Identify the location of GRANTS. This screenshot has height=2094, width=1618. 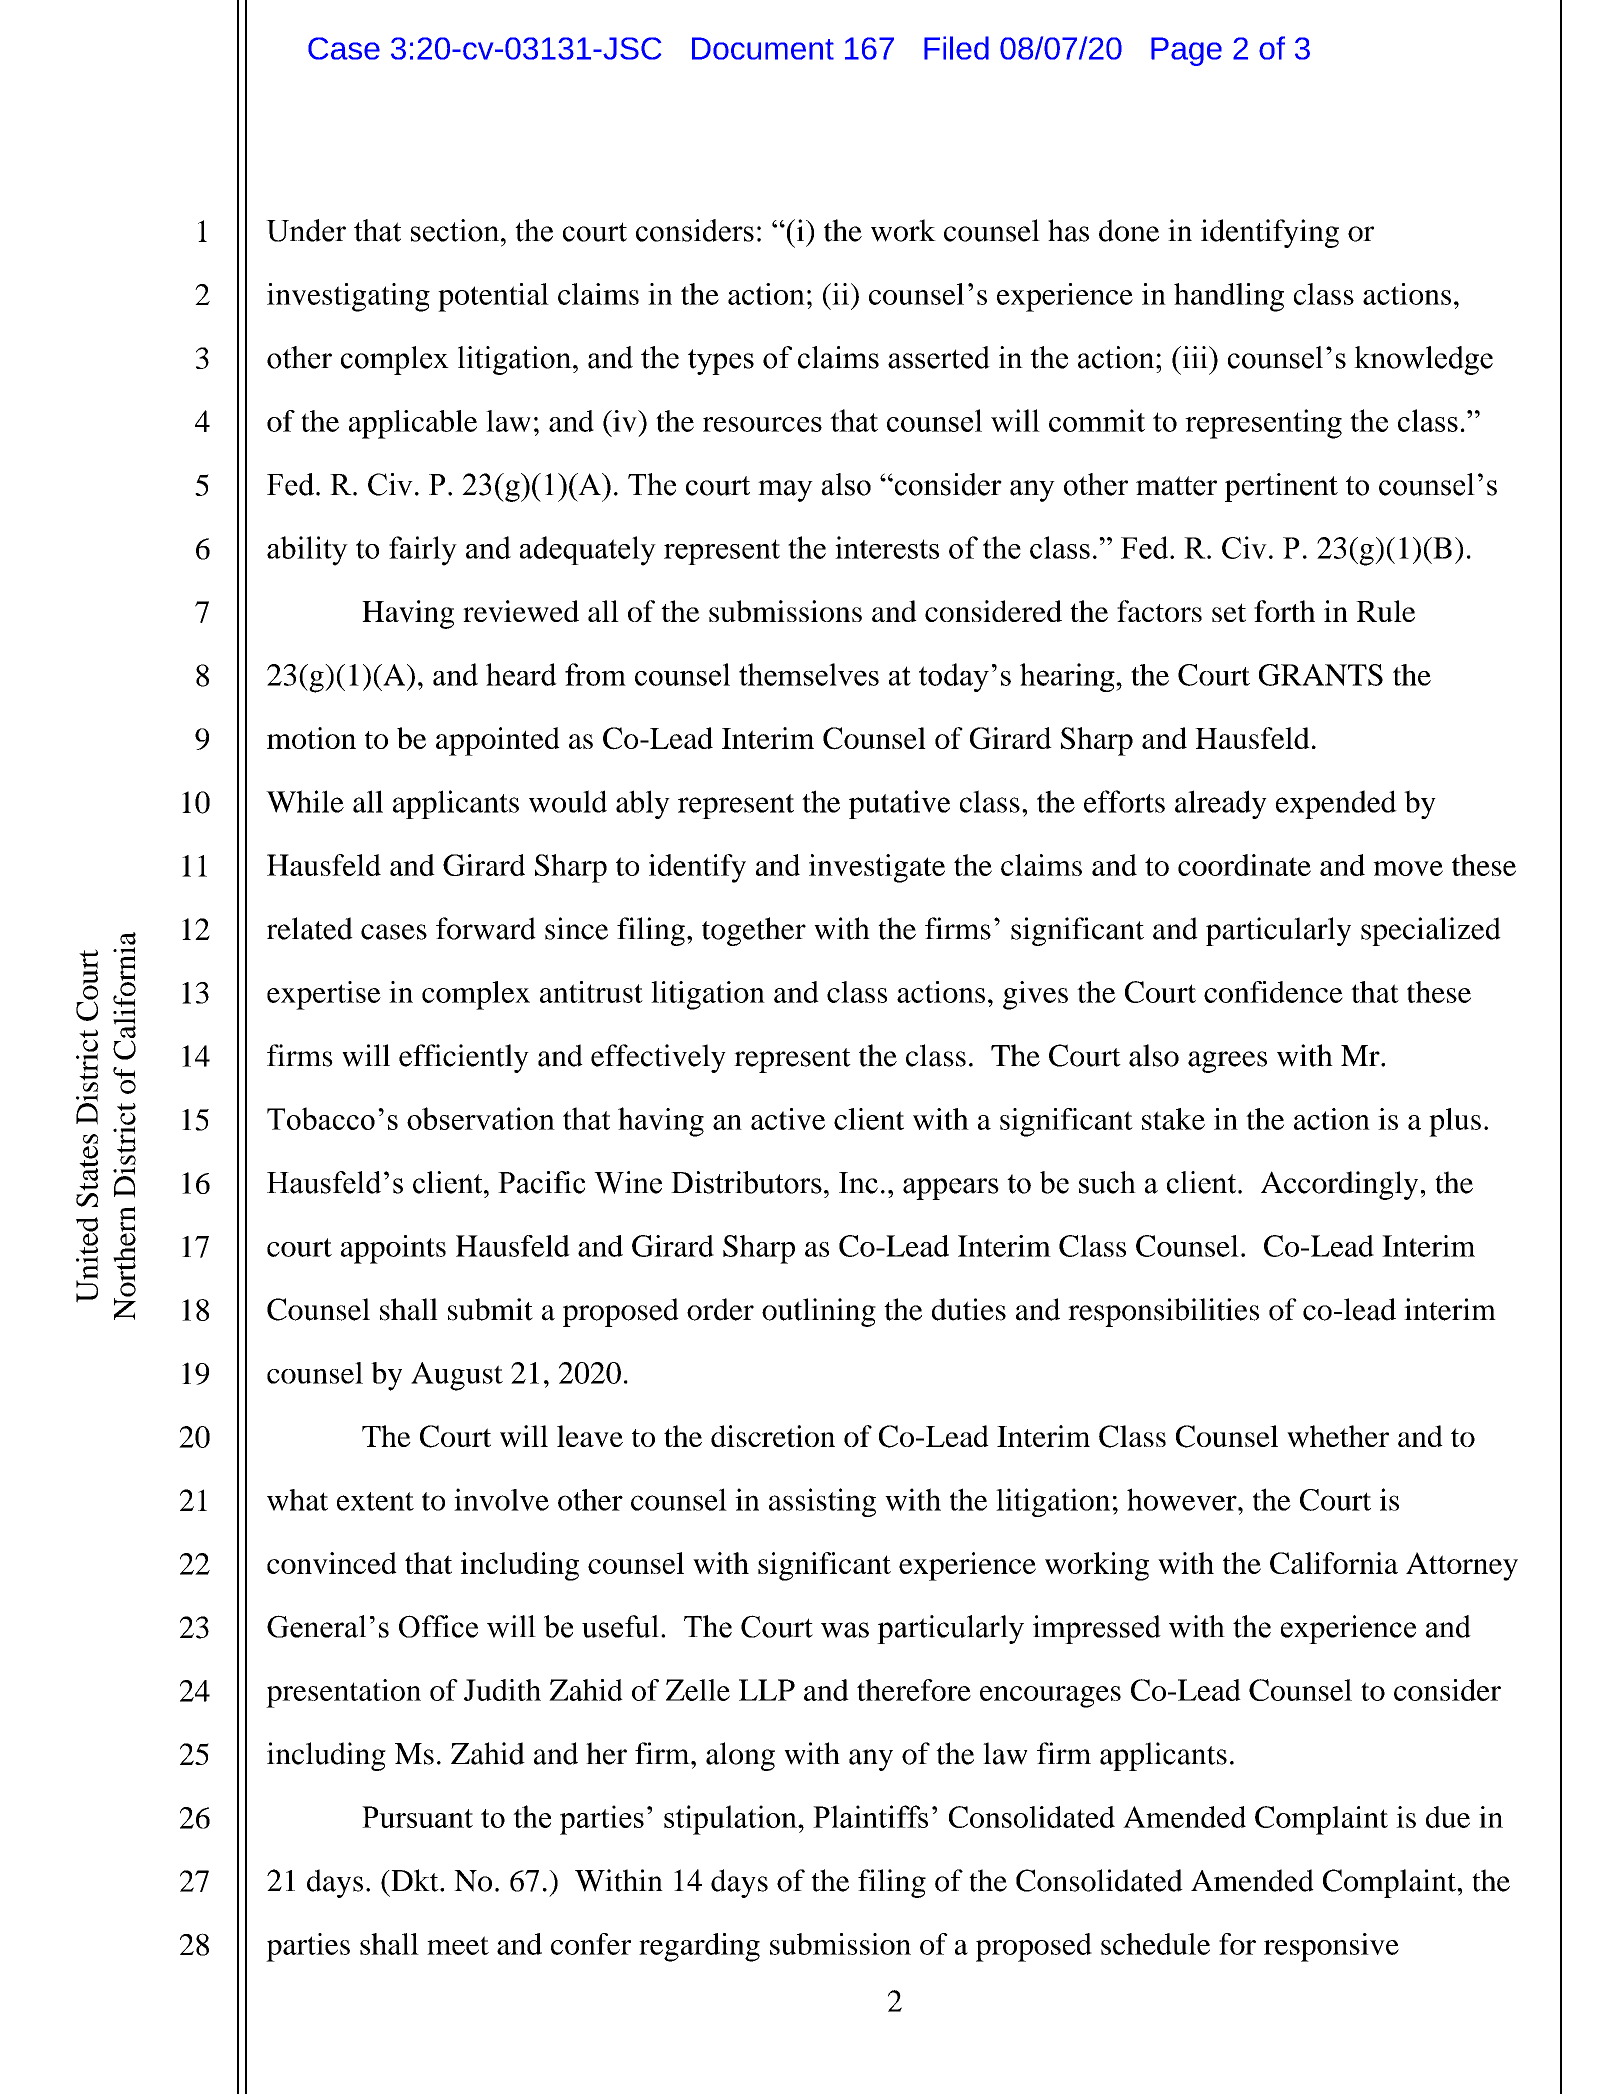
(1321, 675).
